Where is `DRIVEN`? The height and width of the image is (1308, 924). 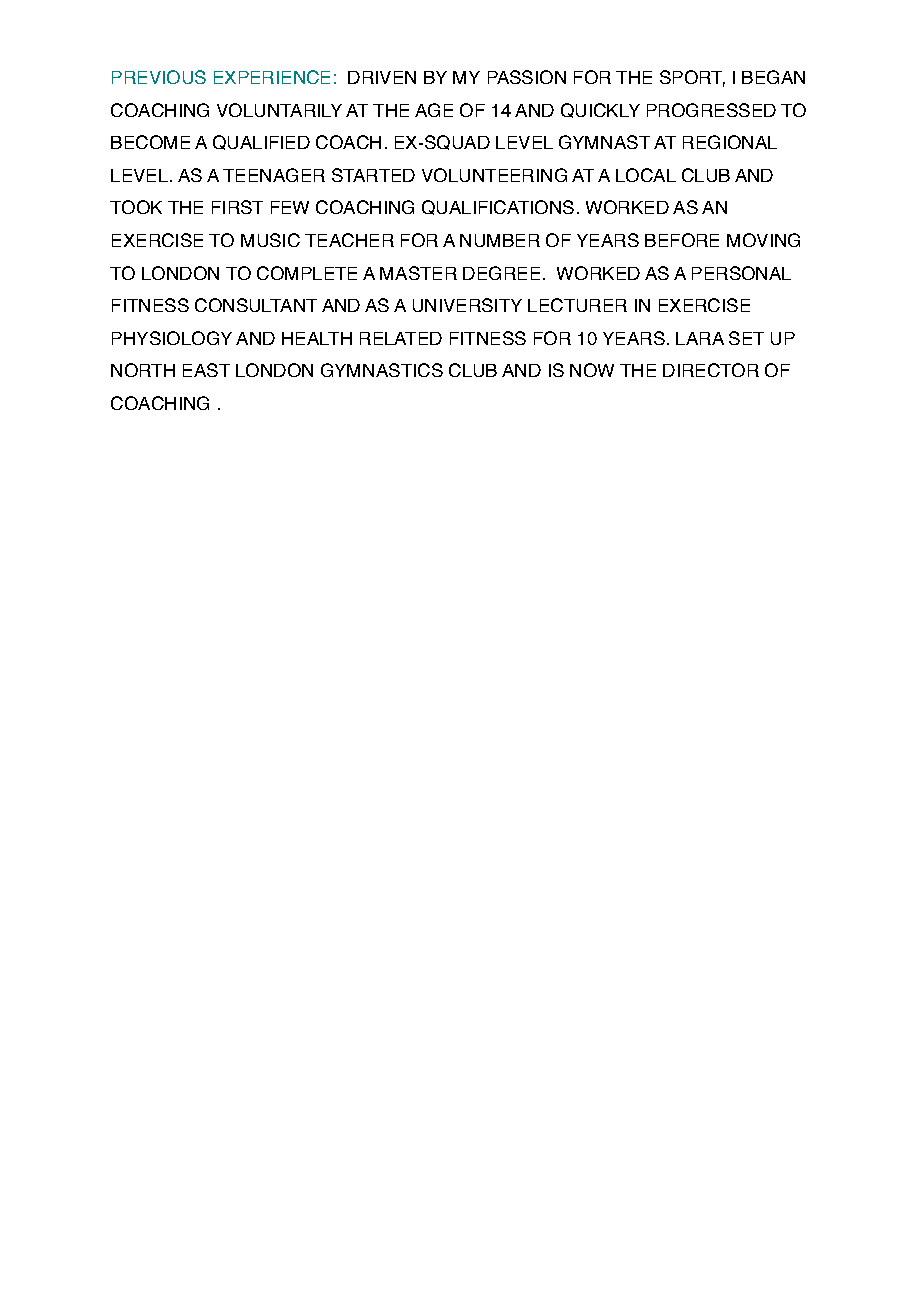 DRIVEN is located at coordinates (382, 77).
